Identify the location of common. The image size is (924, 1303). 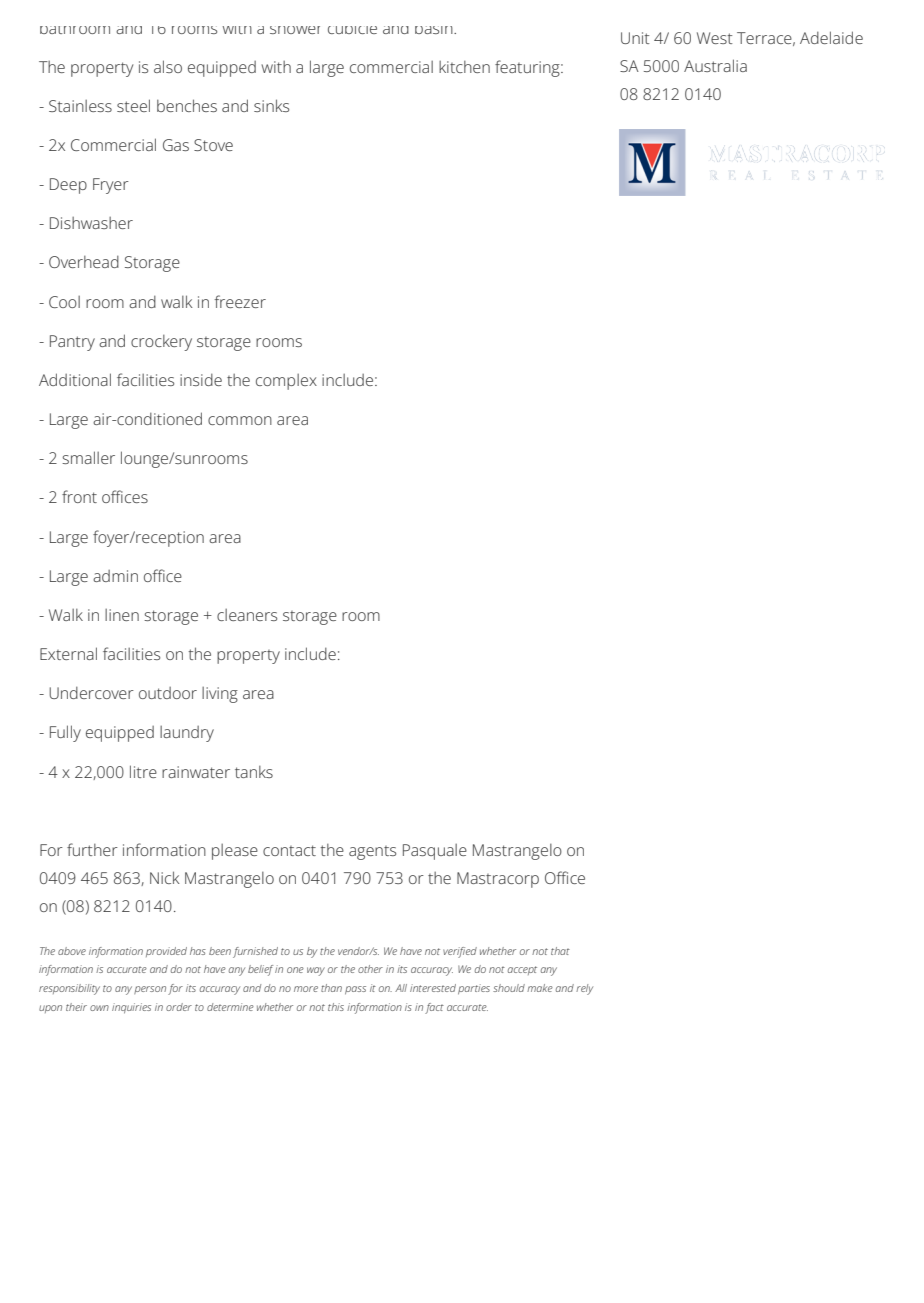
(240, 420).
